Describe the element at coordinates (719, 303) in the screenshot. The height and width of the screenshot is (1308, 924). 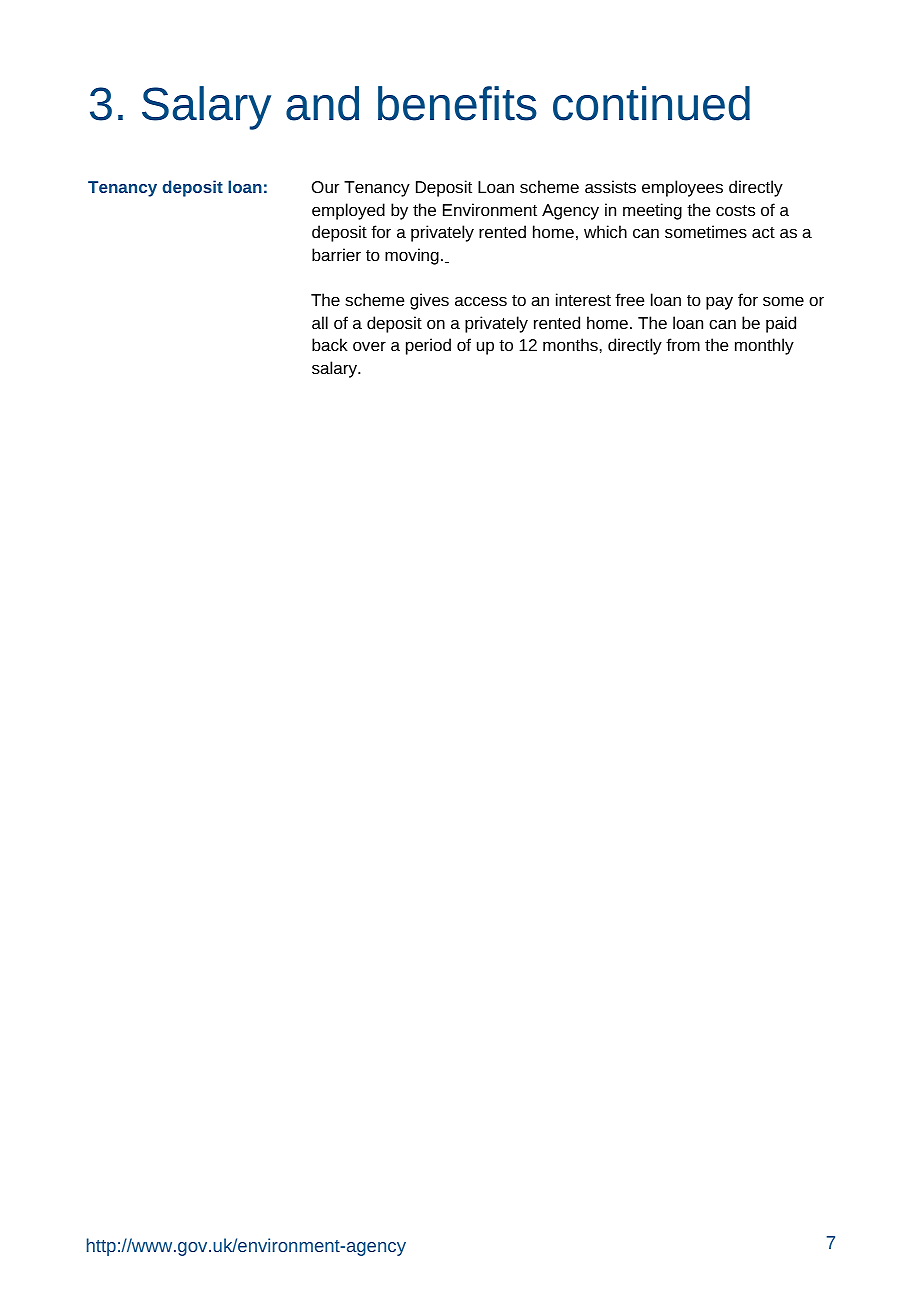
I see `pay` at that location.
